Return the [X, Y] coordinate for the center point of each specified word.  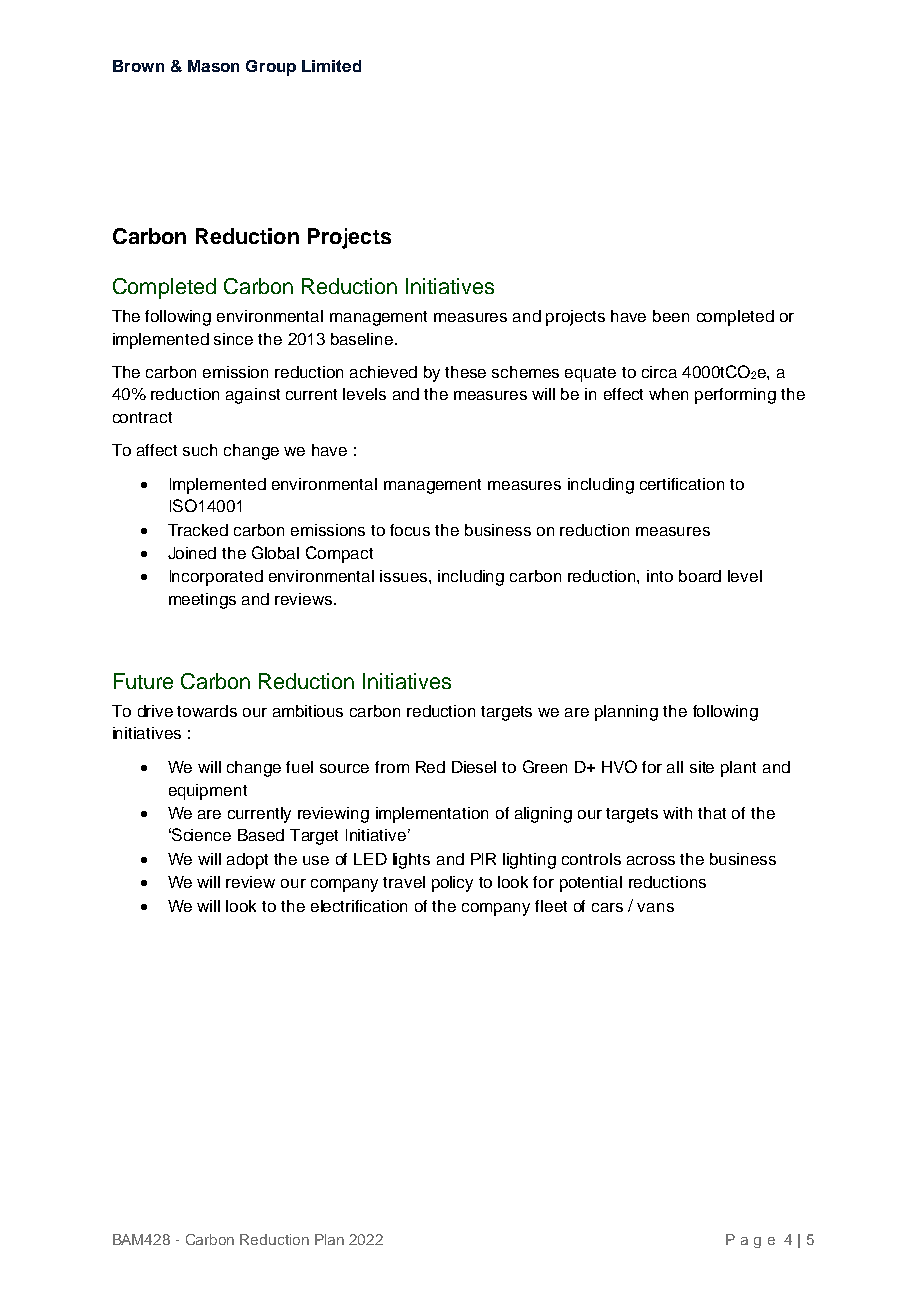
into [660, 576]
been [671, 316]
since [233, 339]
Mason [213, 66]
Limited [331, 66]
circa [659, 372]
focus [410, 530]
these [465, 372]
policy [452, 884]
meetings [202, 601]
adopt [247, 861]
